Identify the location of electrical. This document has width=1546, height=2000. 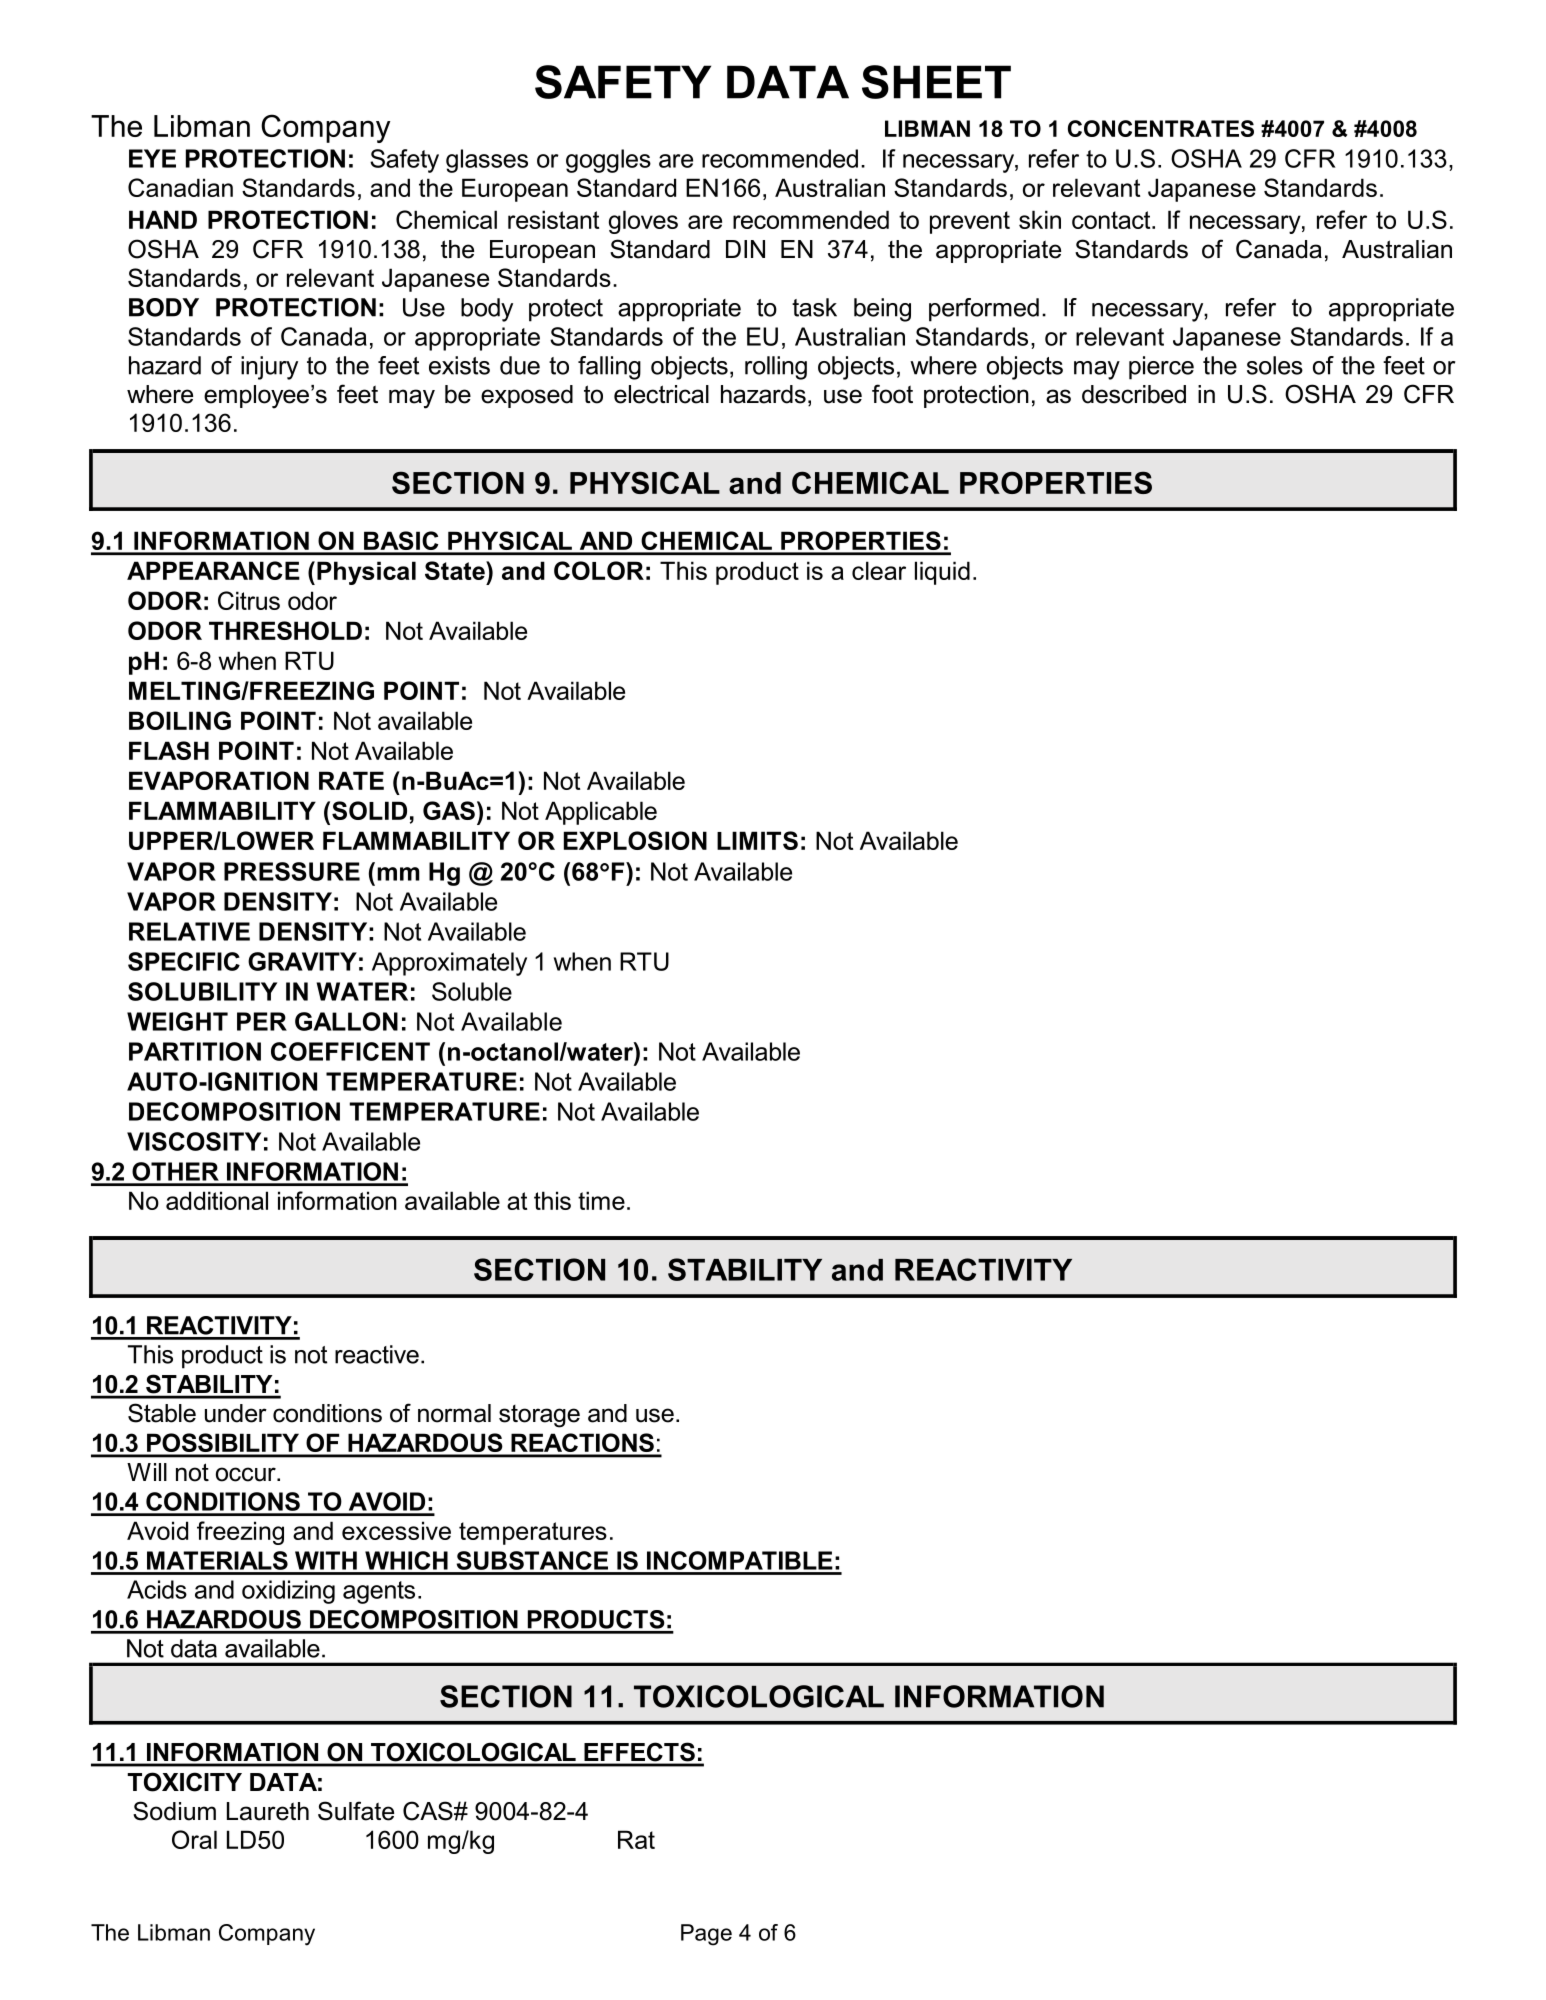
(661, 394).
